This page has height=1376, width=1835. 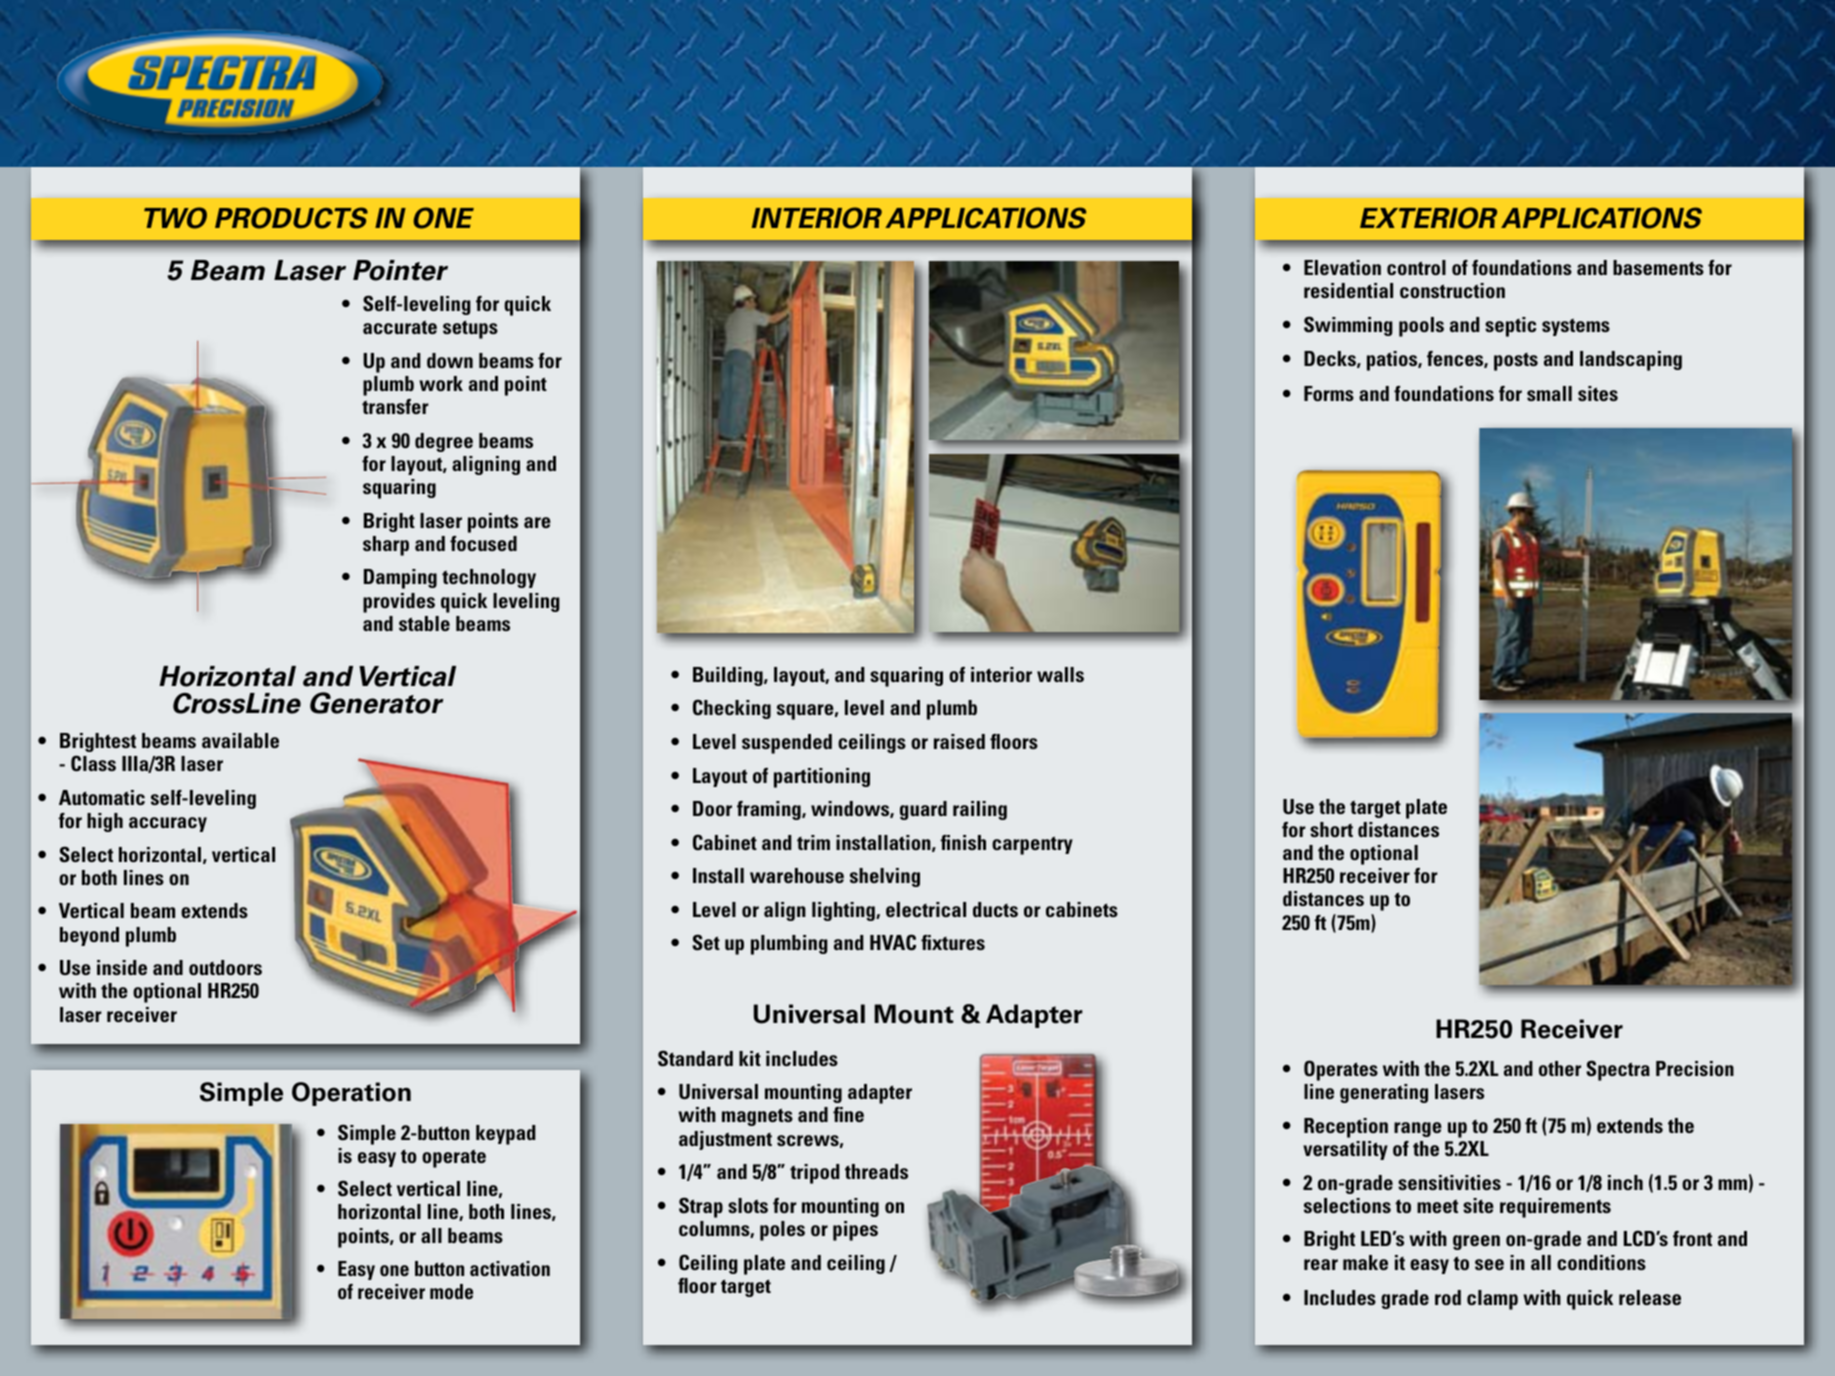 What do you see at coordinates (1489, 1264) in the page?
I see `see` at bounding box center [1489, 1264].
